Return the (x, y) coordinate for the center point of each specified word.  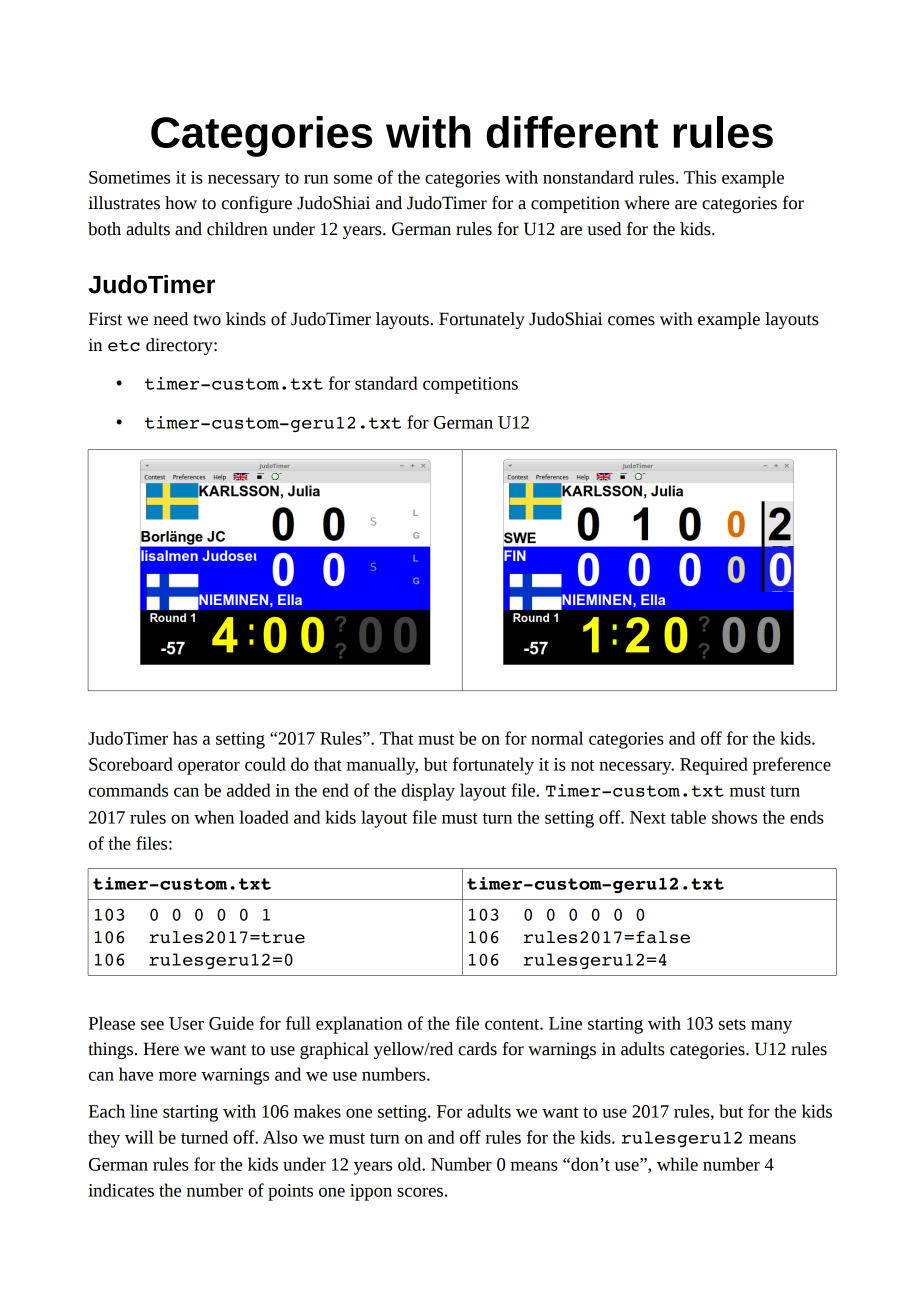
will (139, 1137)
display (428, 792)
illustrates (124, 203)
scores (420, 1192)
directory (180, 346)
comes (631, 321)
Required (714, 766)
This (700, 177)
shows (734, 817)
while (677, 1164)
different (572, 132)
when (214, 817)
